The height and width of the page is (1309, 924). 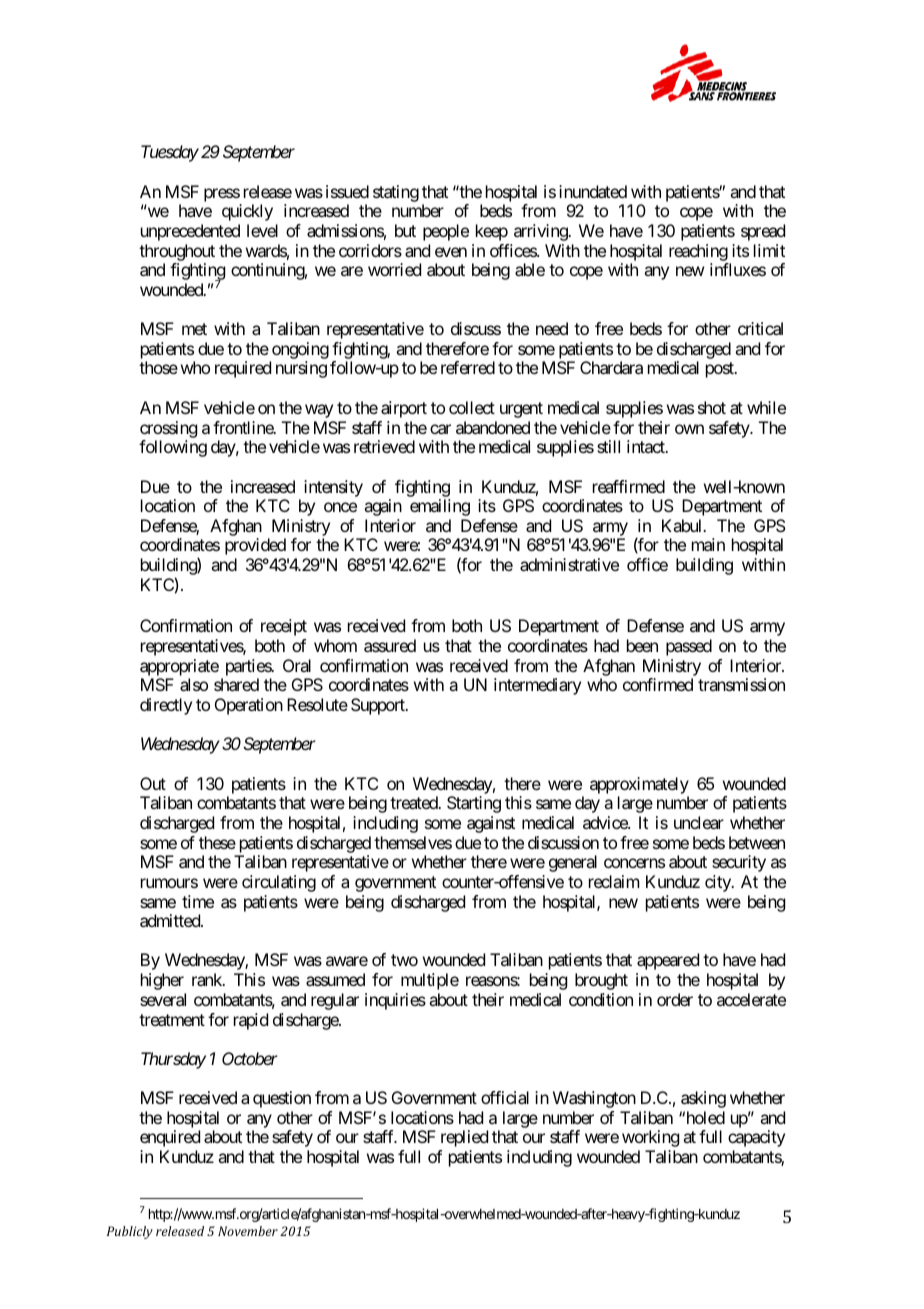 What do you see at coordinates (668, 961) in the page?
I see `appeared` at bounding box center [668, 961].
